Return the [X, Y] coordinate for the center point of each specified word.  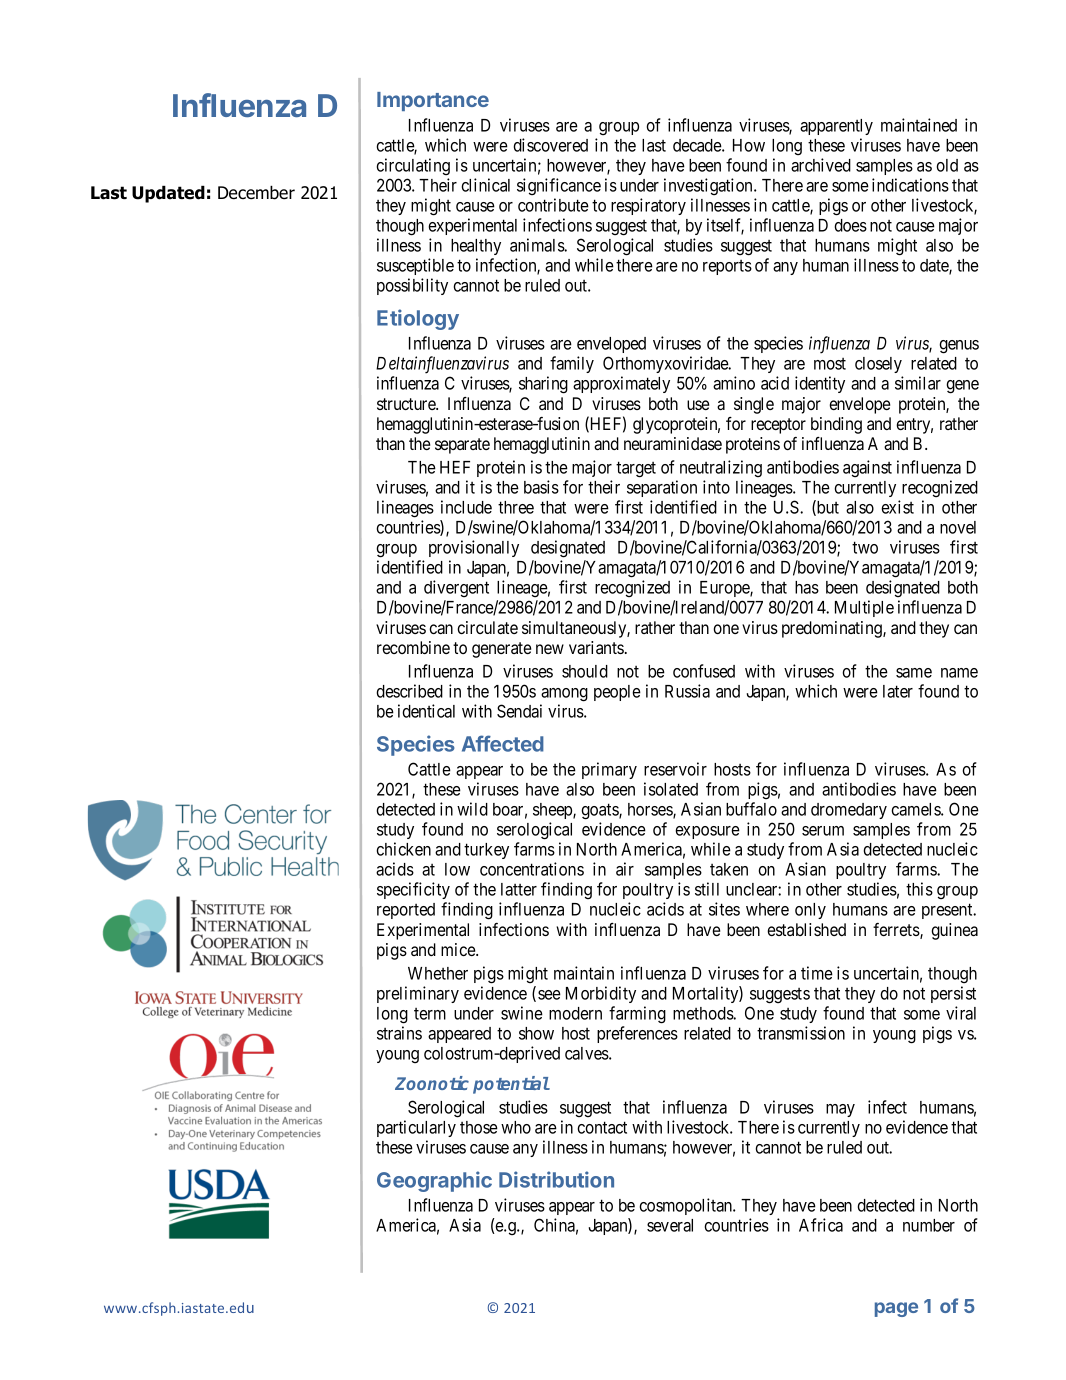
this [919, 889]
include [466, 507]
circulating [413, 166]
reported [406, 911]
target [636, 469]
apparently [836, 127]
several [670, 1225]
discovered [550, 145]
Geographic [434, 1181]
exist [897, 507]
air [625, 869]
